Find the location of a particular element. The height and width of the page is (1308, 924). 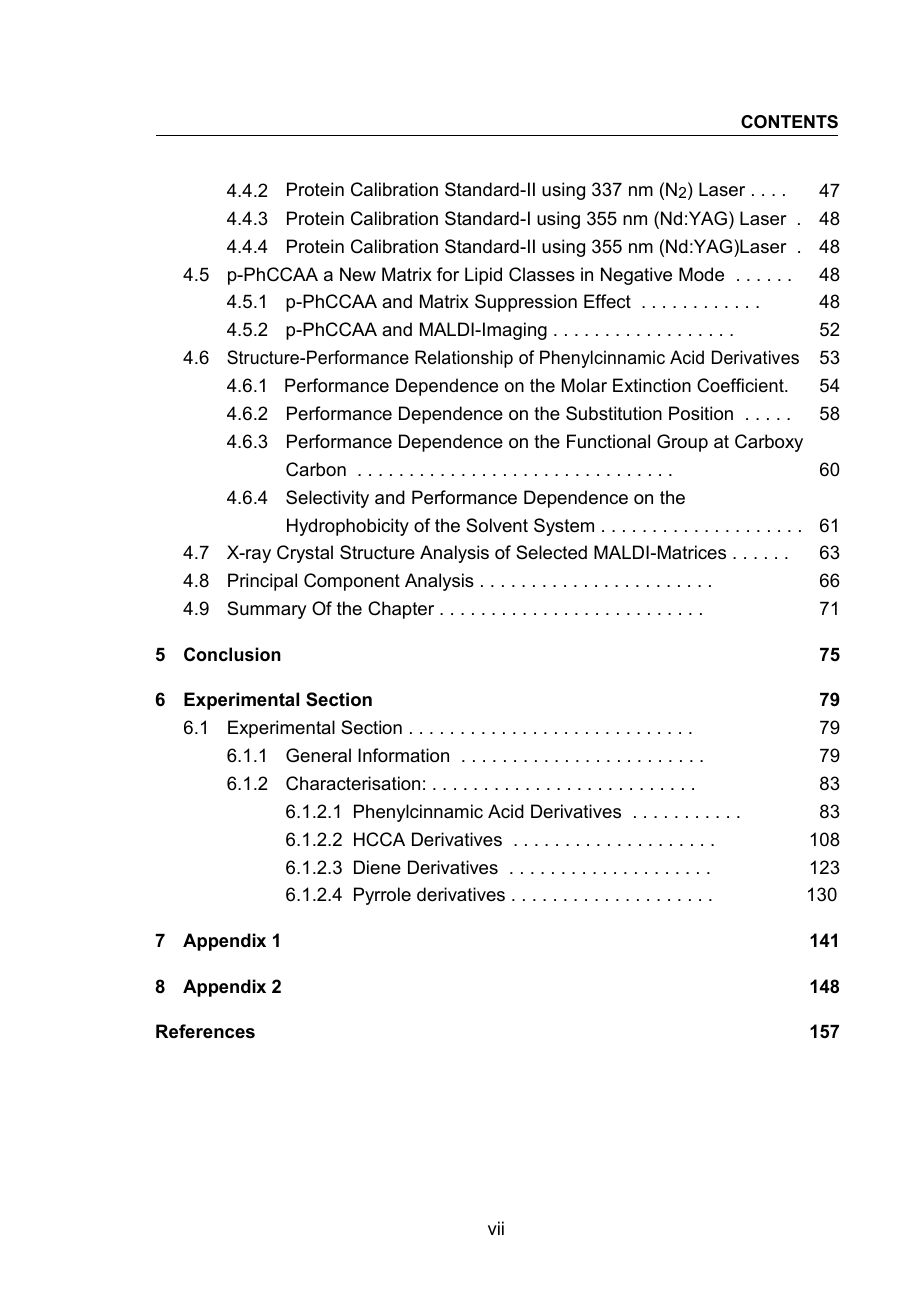

Characterisation is located at coordinates (353, 783).
